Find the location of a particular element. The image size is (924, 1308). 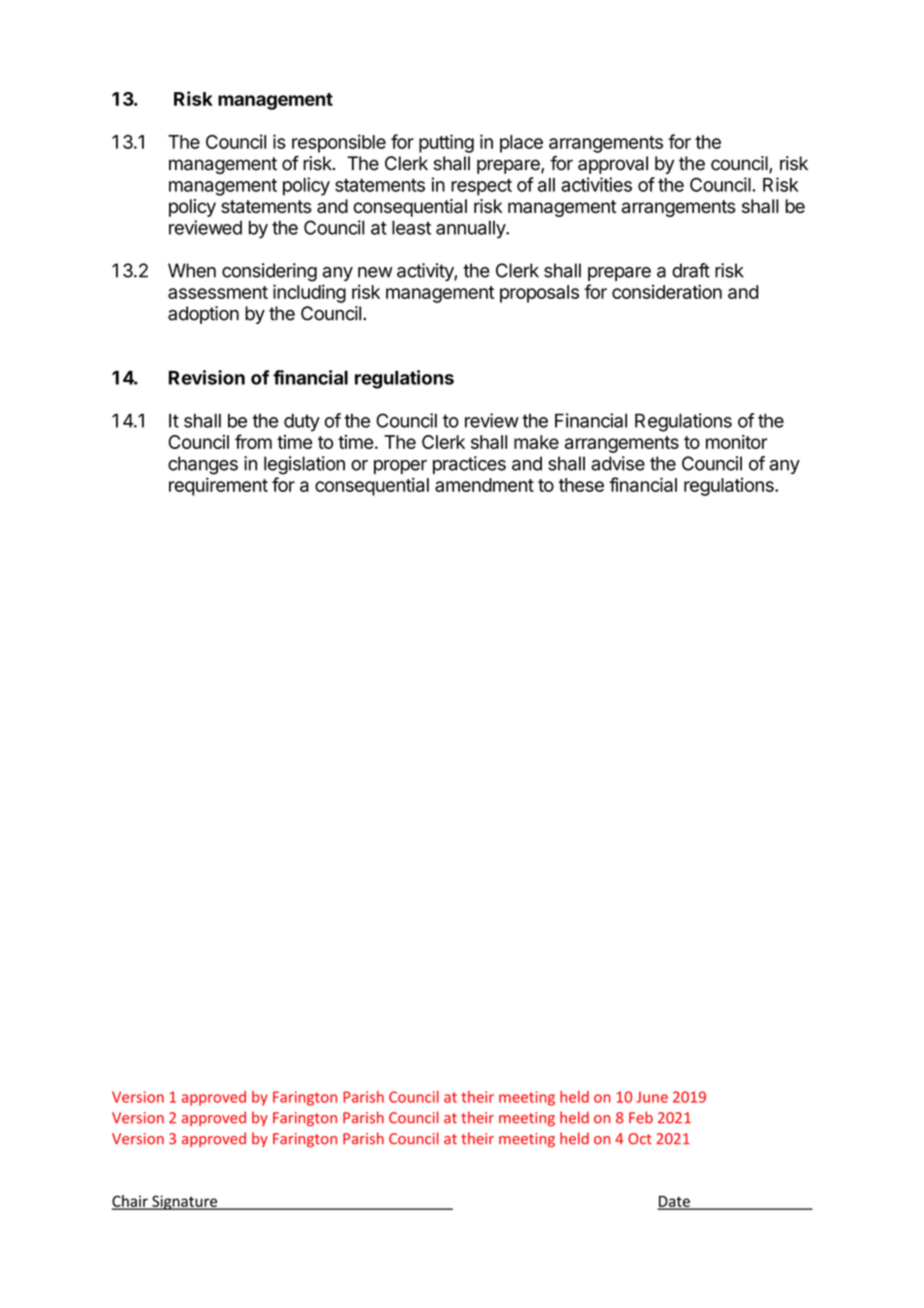

Oct is located at coordinates (640, 1139).
